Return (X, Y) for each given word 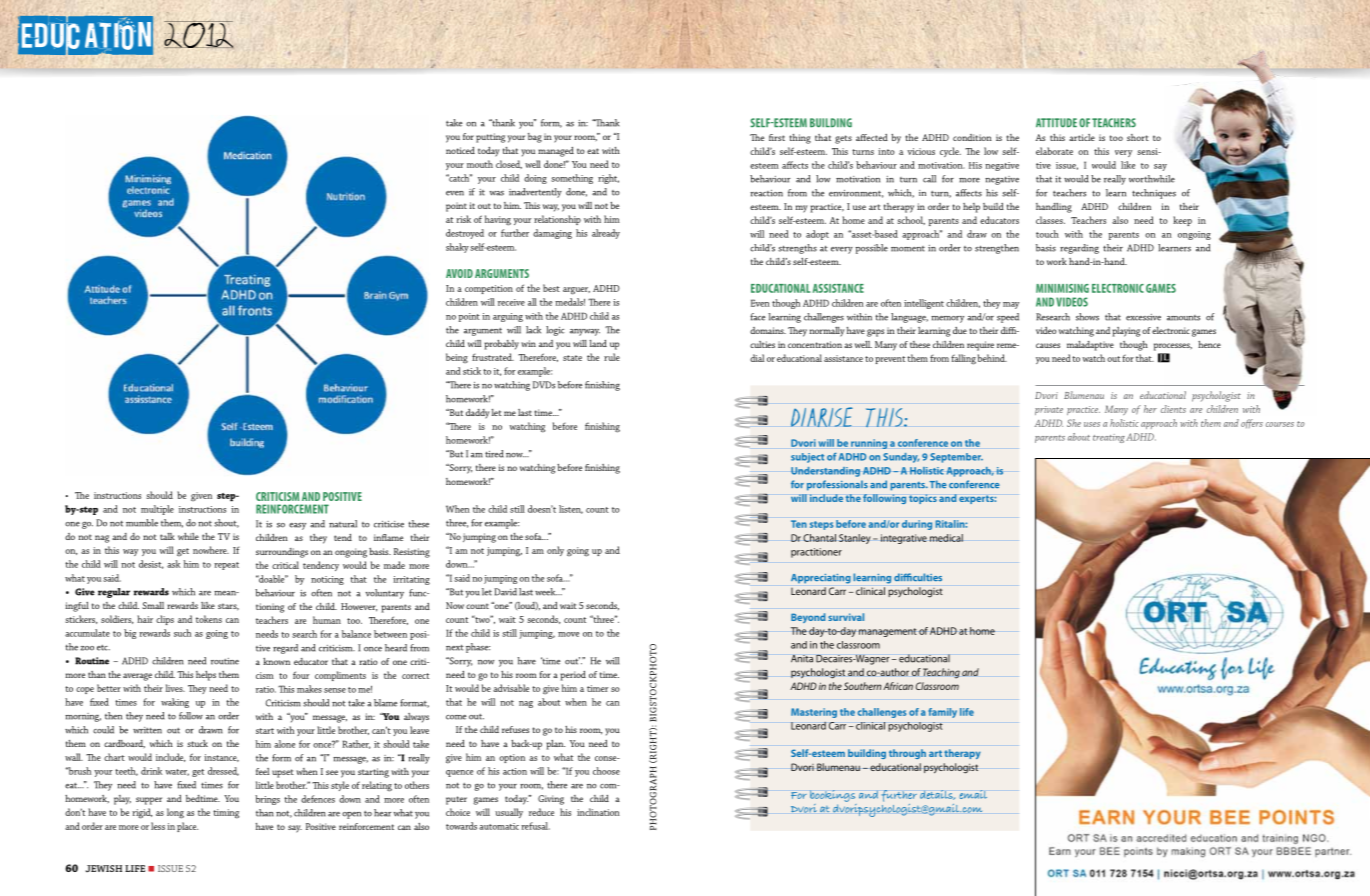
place (187, 827)
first (777, 137)
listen (571, 509)
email (973, 794)
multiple (157, 510)
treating (1109, 438)
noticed (460, 150)
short (1138, 137)
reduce (541, 812)
